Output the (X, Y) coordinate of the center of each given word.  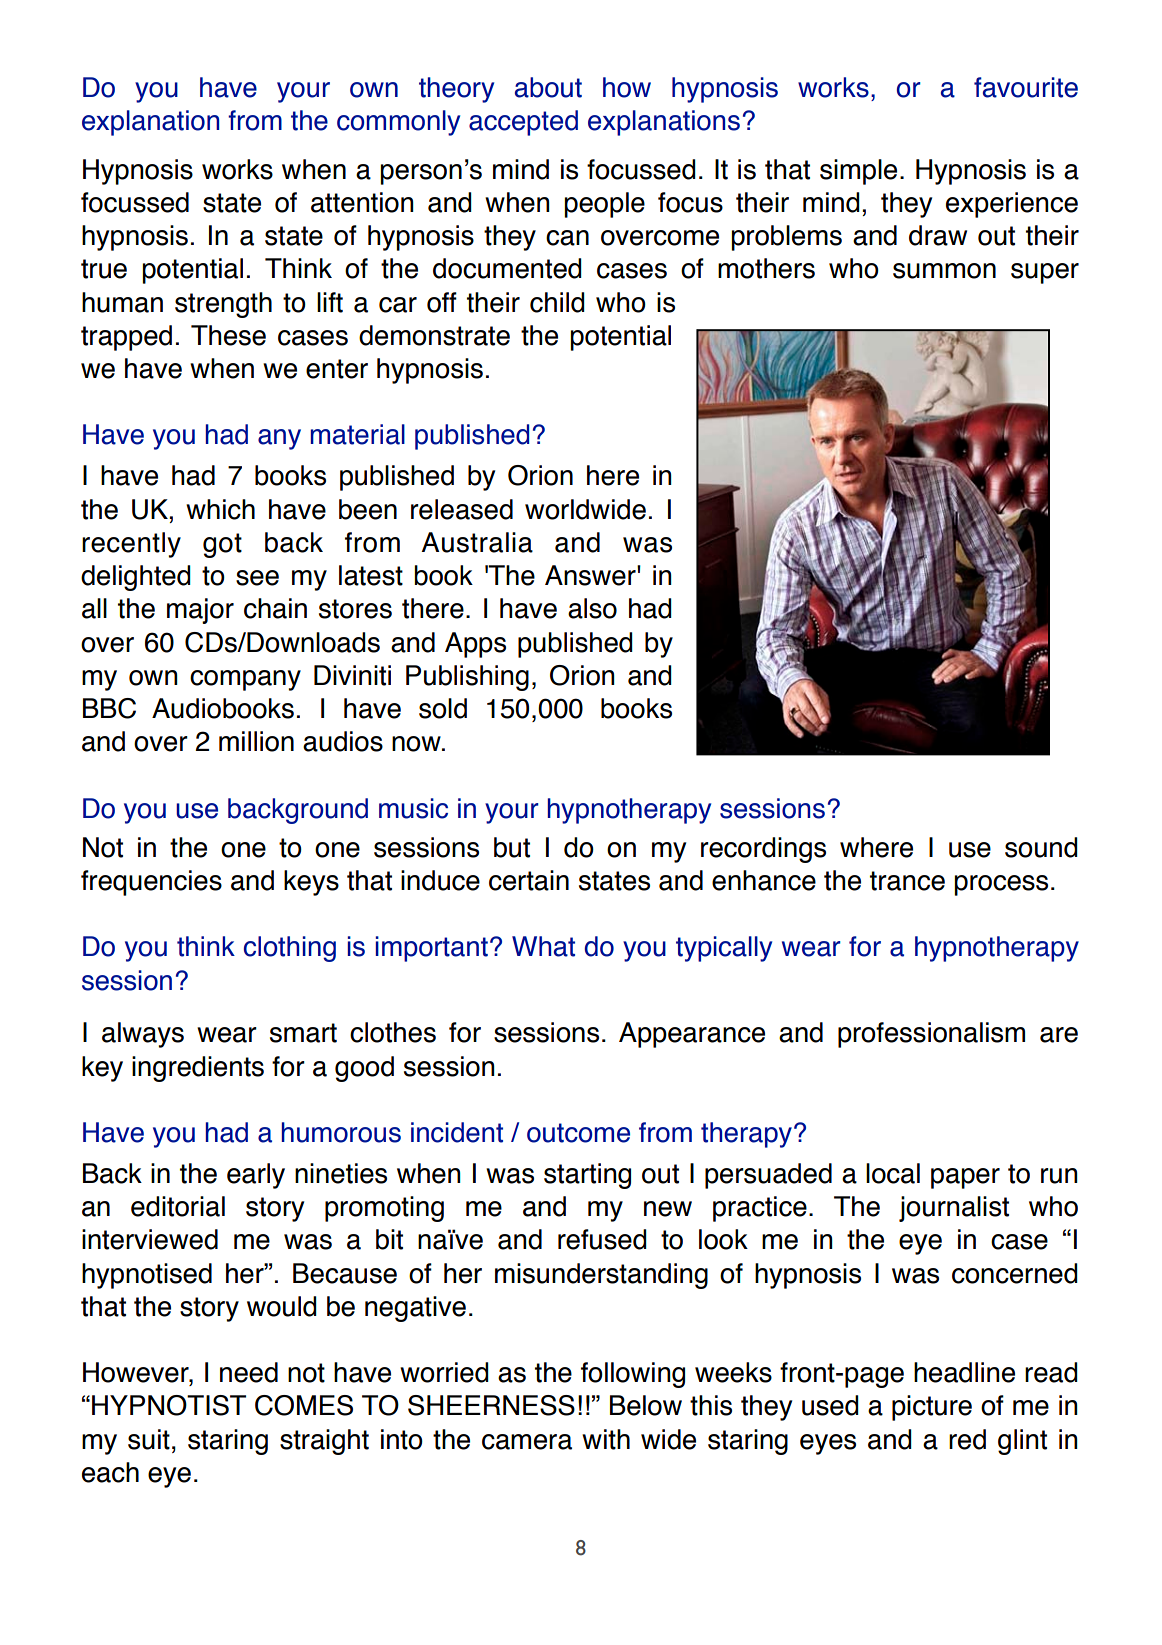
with (606, 1439)
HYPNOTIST (169, 1405)
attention (362, 202)
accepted (523, 123)
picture (932, 1408)
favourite (1026, 87)
